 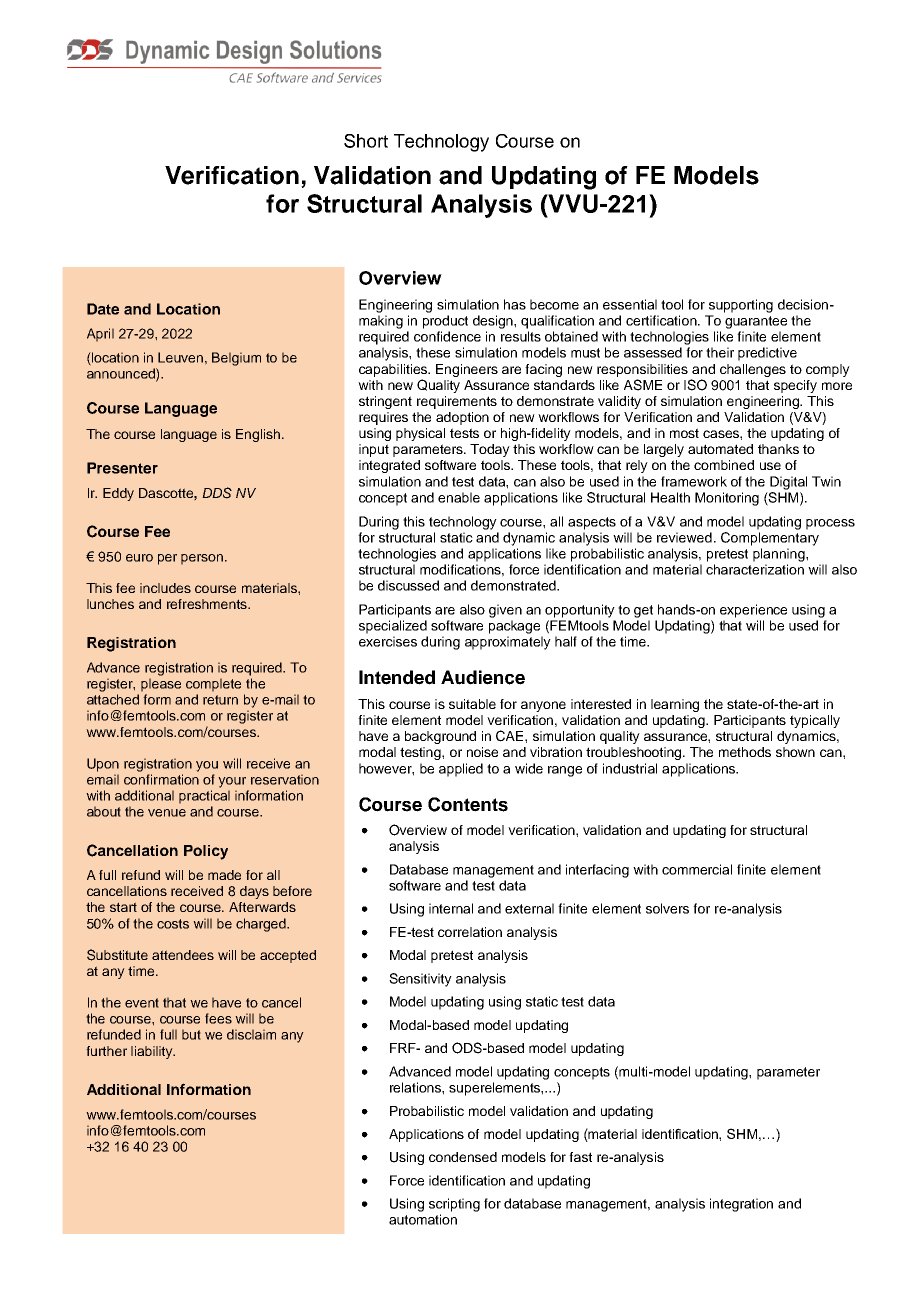 What do you see at coordinates (515, 304) in the screenshot?
I see `has` at bounding box center [515, 304].
